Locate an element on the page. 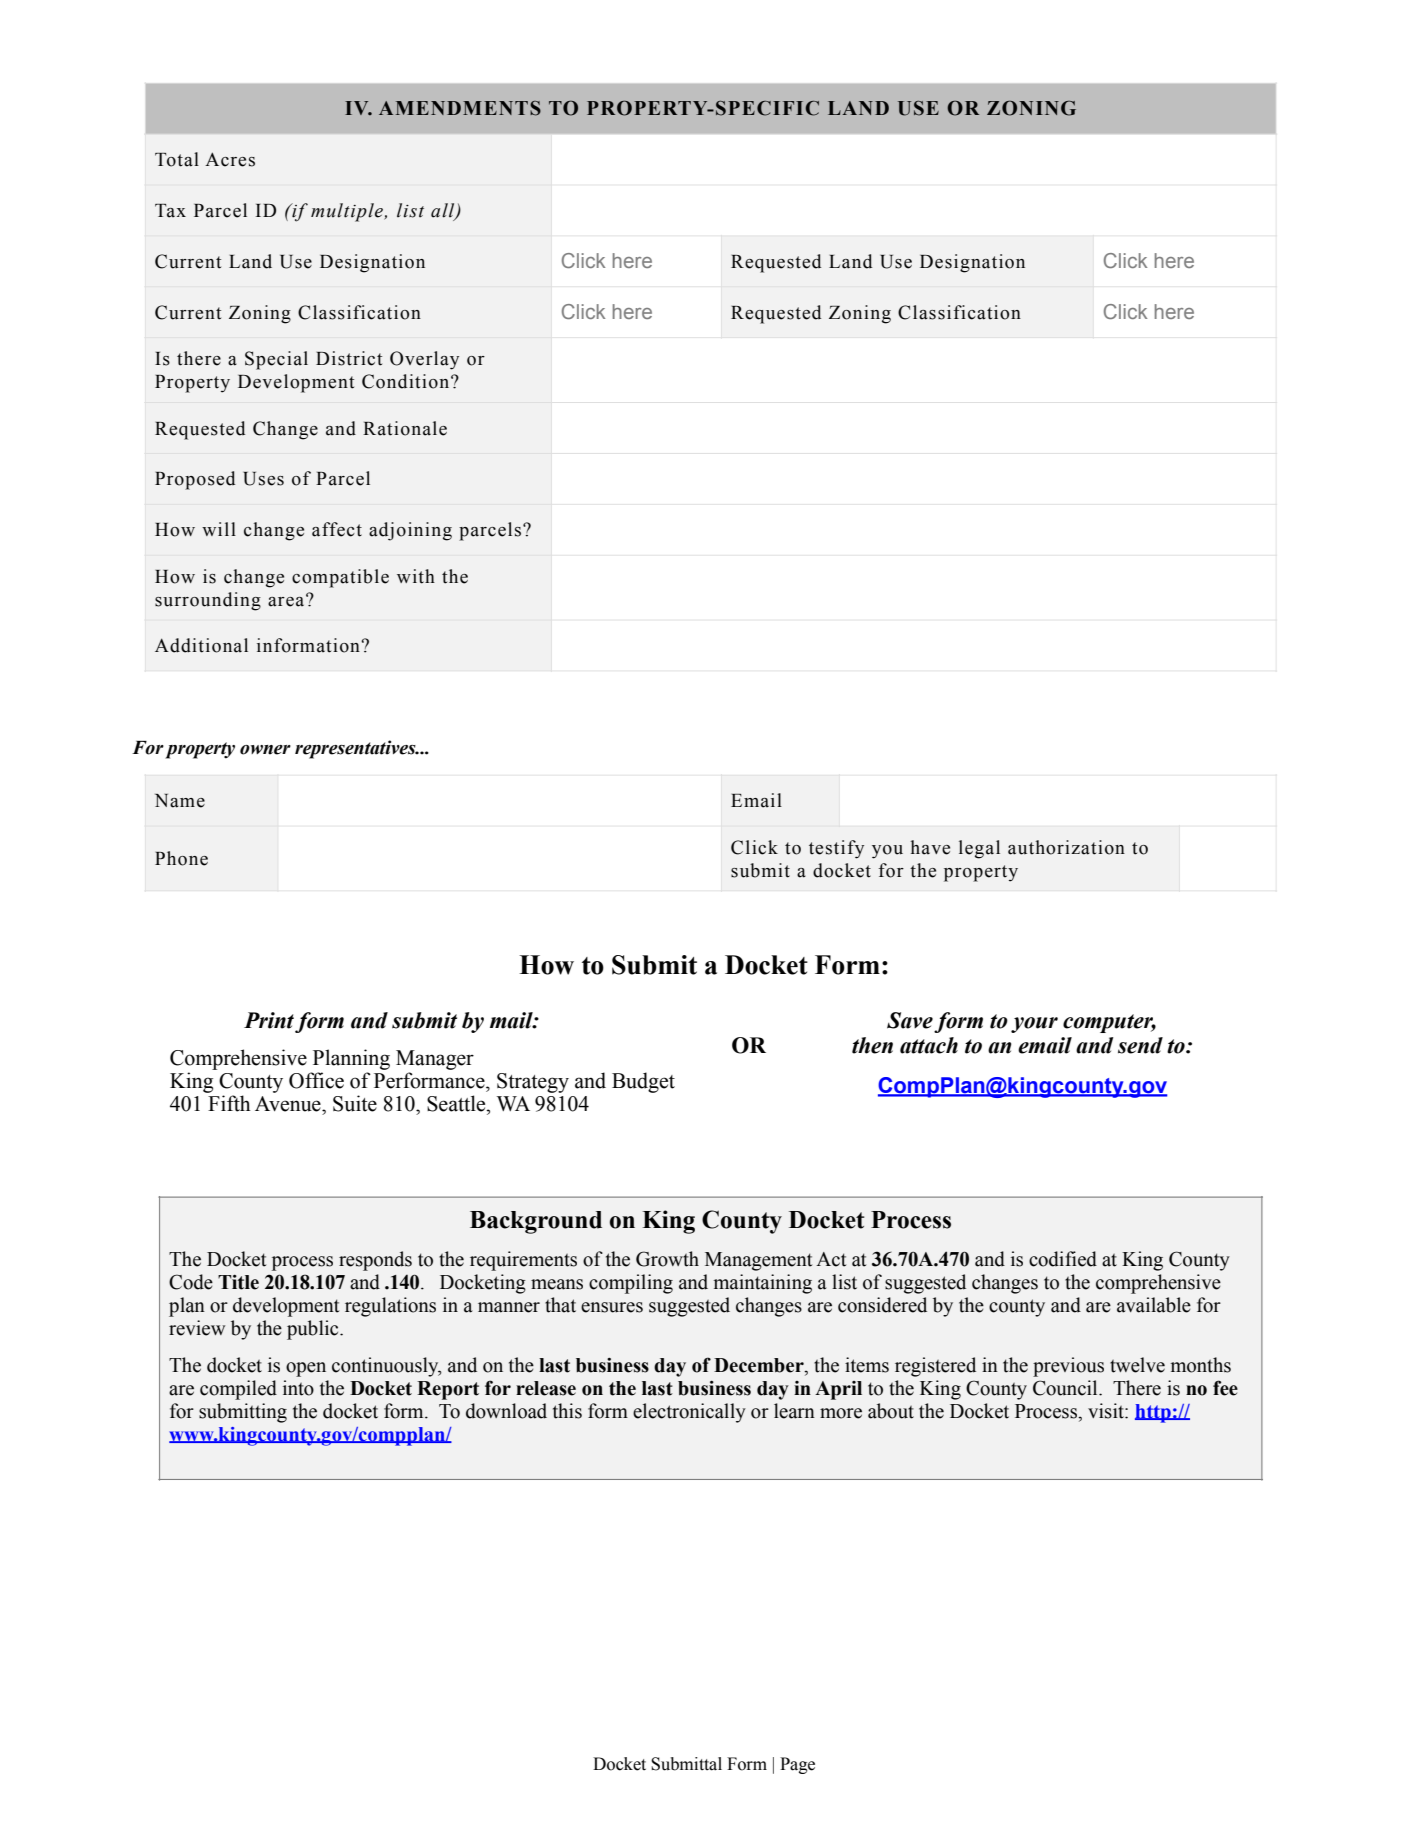 The image size is (1409, 1824). Print is located at coordinates (269, 1020).
